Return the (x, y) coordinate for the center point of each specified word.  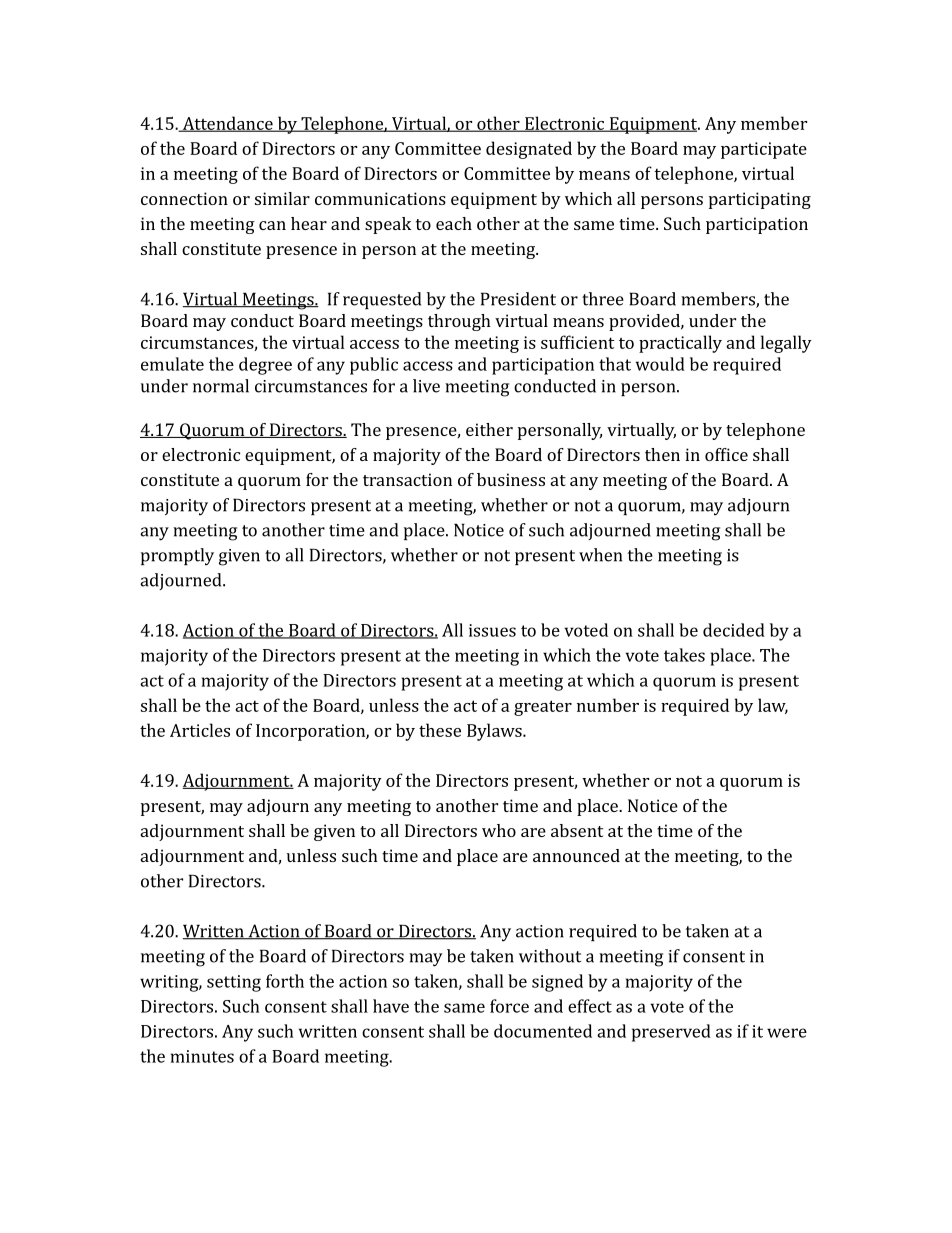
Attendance (227, 124)
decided (734, 630)
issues (492, 630)
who (499, 830)
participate (764, 150)
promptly (177, 557)
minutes (202, 1056)
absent (577, 830)
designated (529, 150)
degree (265, 366)
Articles (200, 730)
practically (680, 344)
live (426, 386)
